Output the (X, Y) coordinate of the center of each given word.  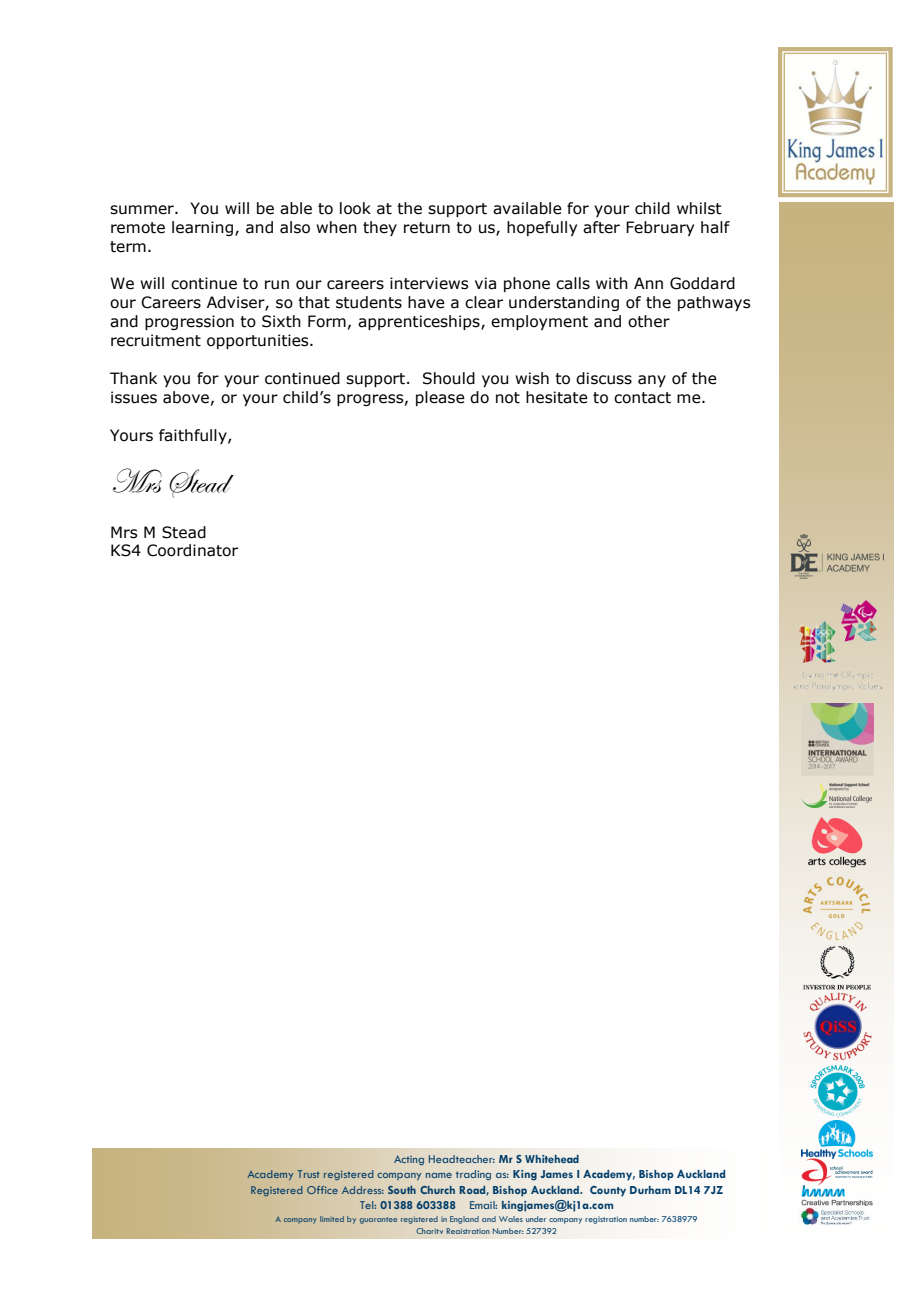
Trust (309, 1174)
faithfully (194, 436)
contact (642, 398)
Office (322, 1190)
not (508, 398)
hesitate (557, 397)
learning (202, 228)
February (660, 228)
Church (437, 1190)
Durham (650, 1190)
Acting (409, 1160)
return (427, 228)
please (440, 398)
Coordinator (192, 550)
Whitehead (552, 1159)
